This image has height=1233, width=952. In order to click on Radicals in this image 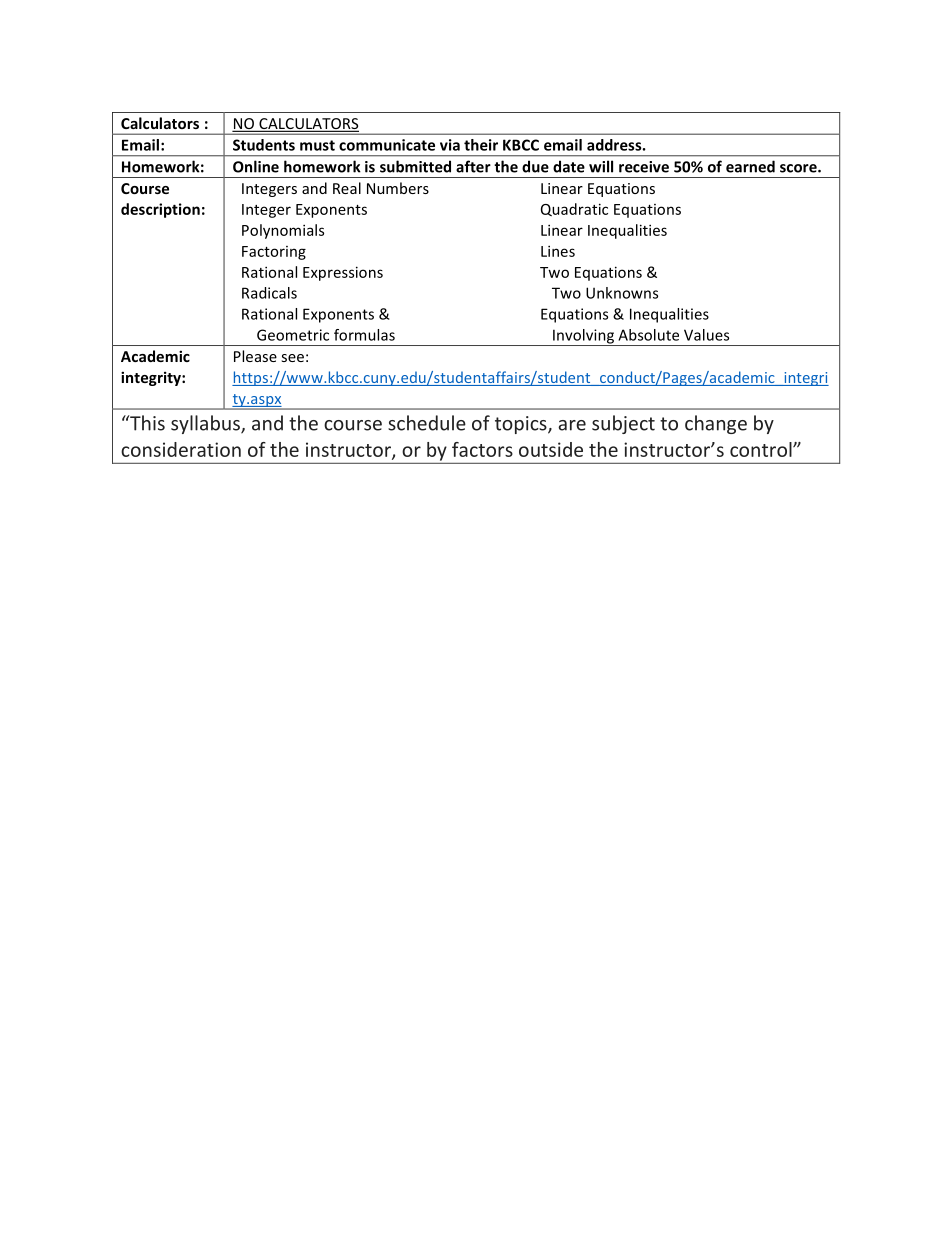, I will do `click(269, 293)`.
